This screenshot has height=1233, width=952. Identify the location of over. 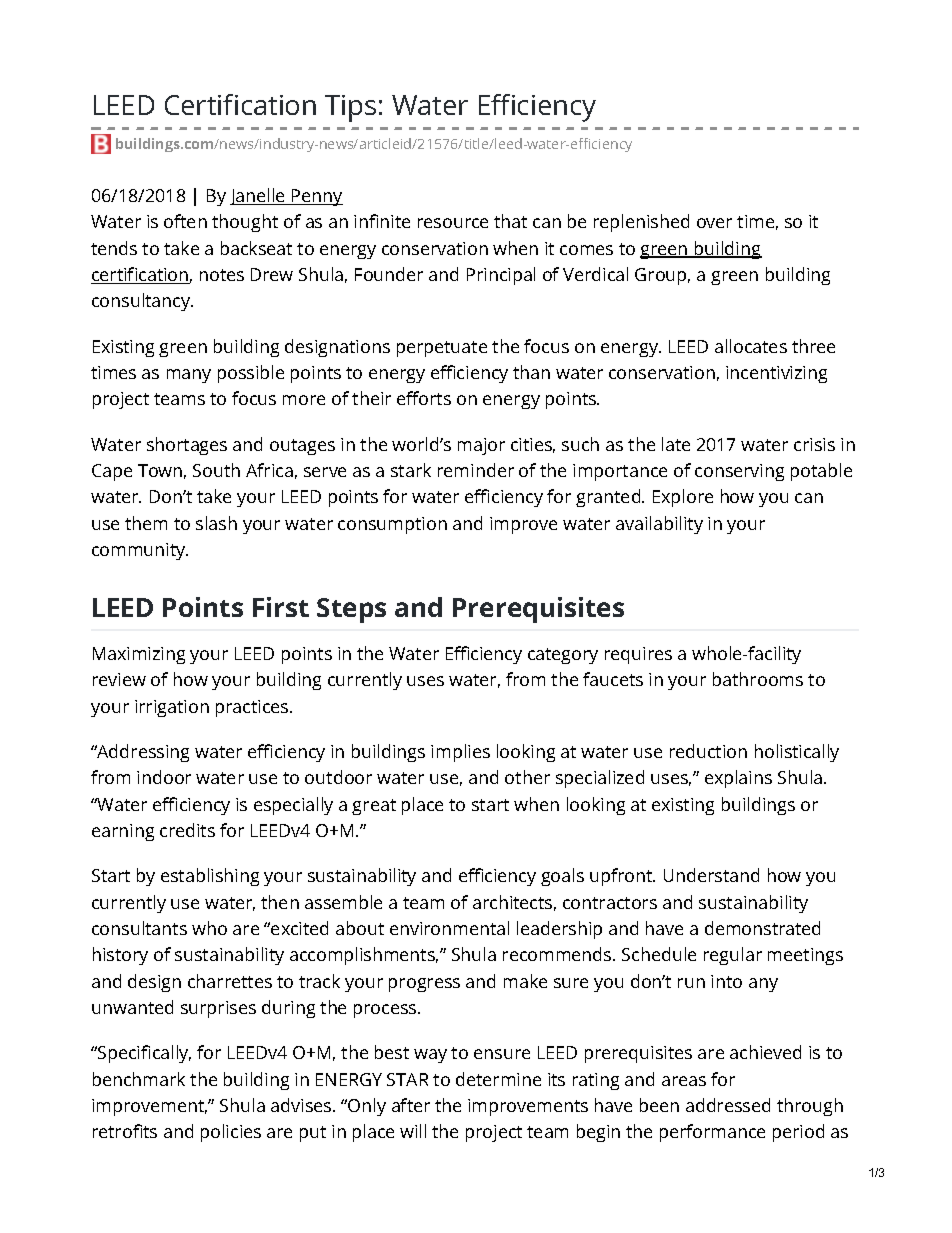
(714, 223).
